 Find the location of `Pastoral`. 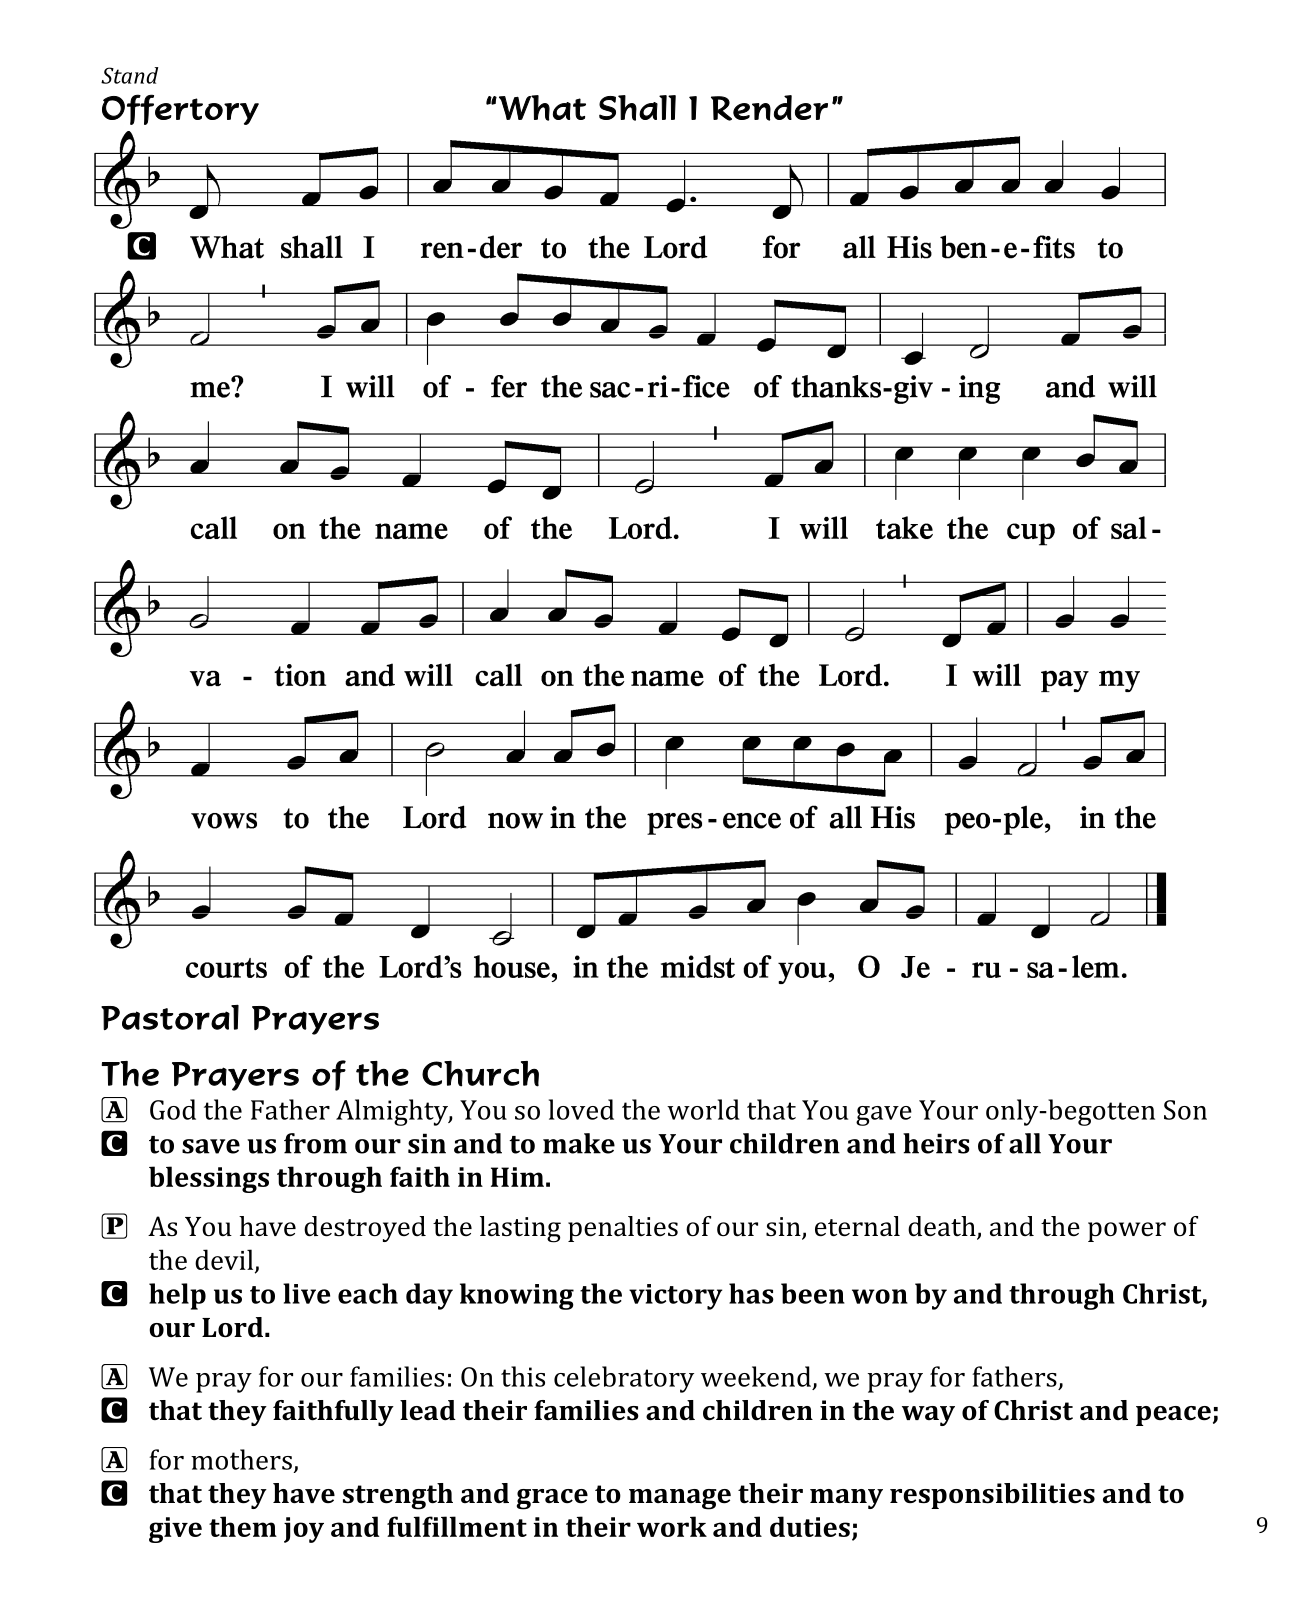

Pastoral is located at coordinates (170, 1017).
